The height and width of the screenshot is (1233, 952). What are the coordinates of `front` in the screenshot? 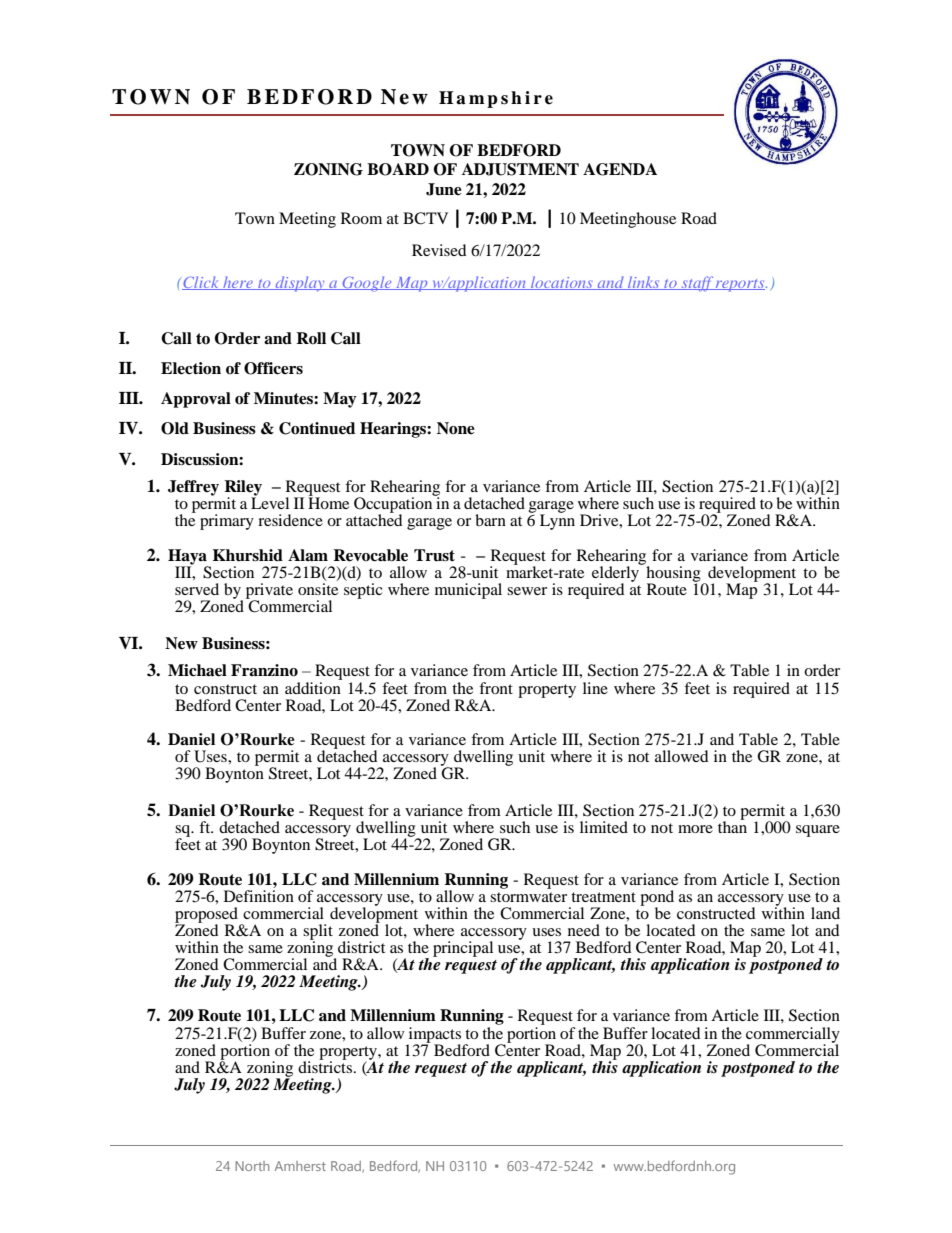 It's located at (496, 688).
